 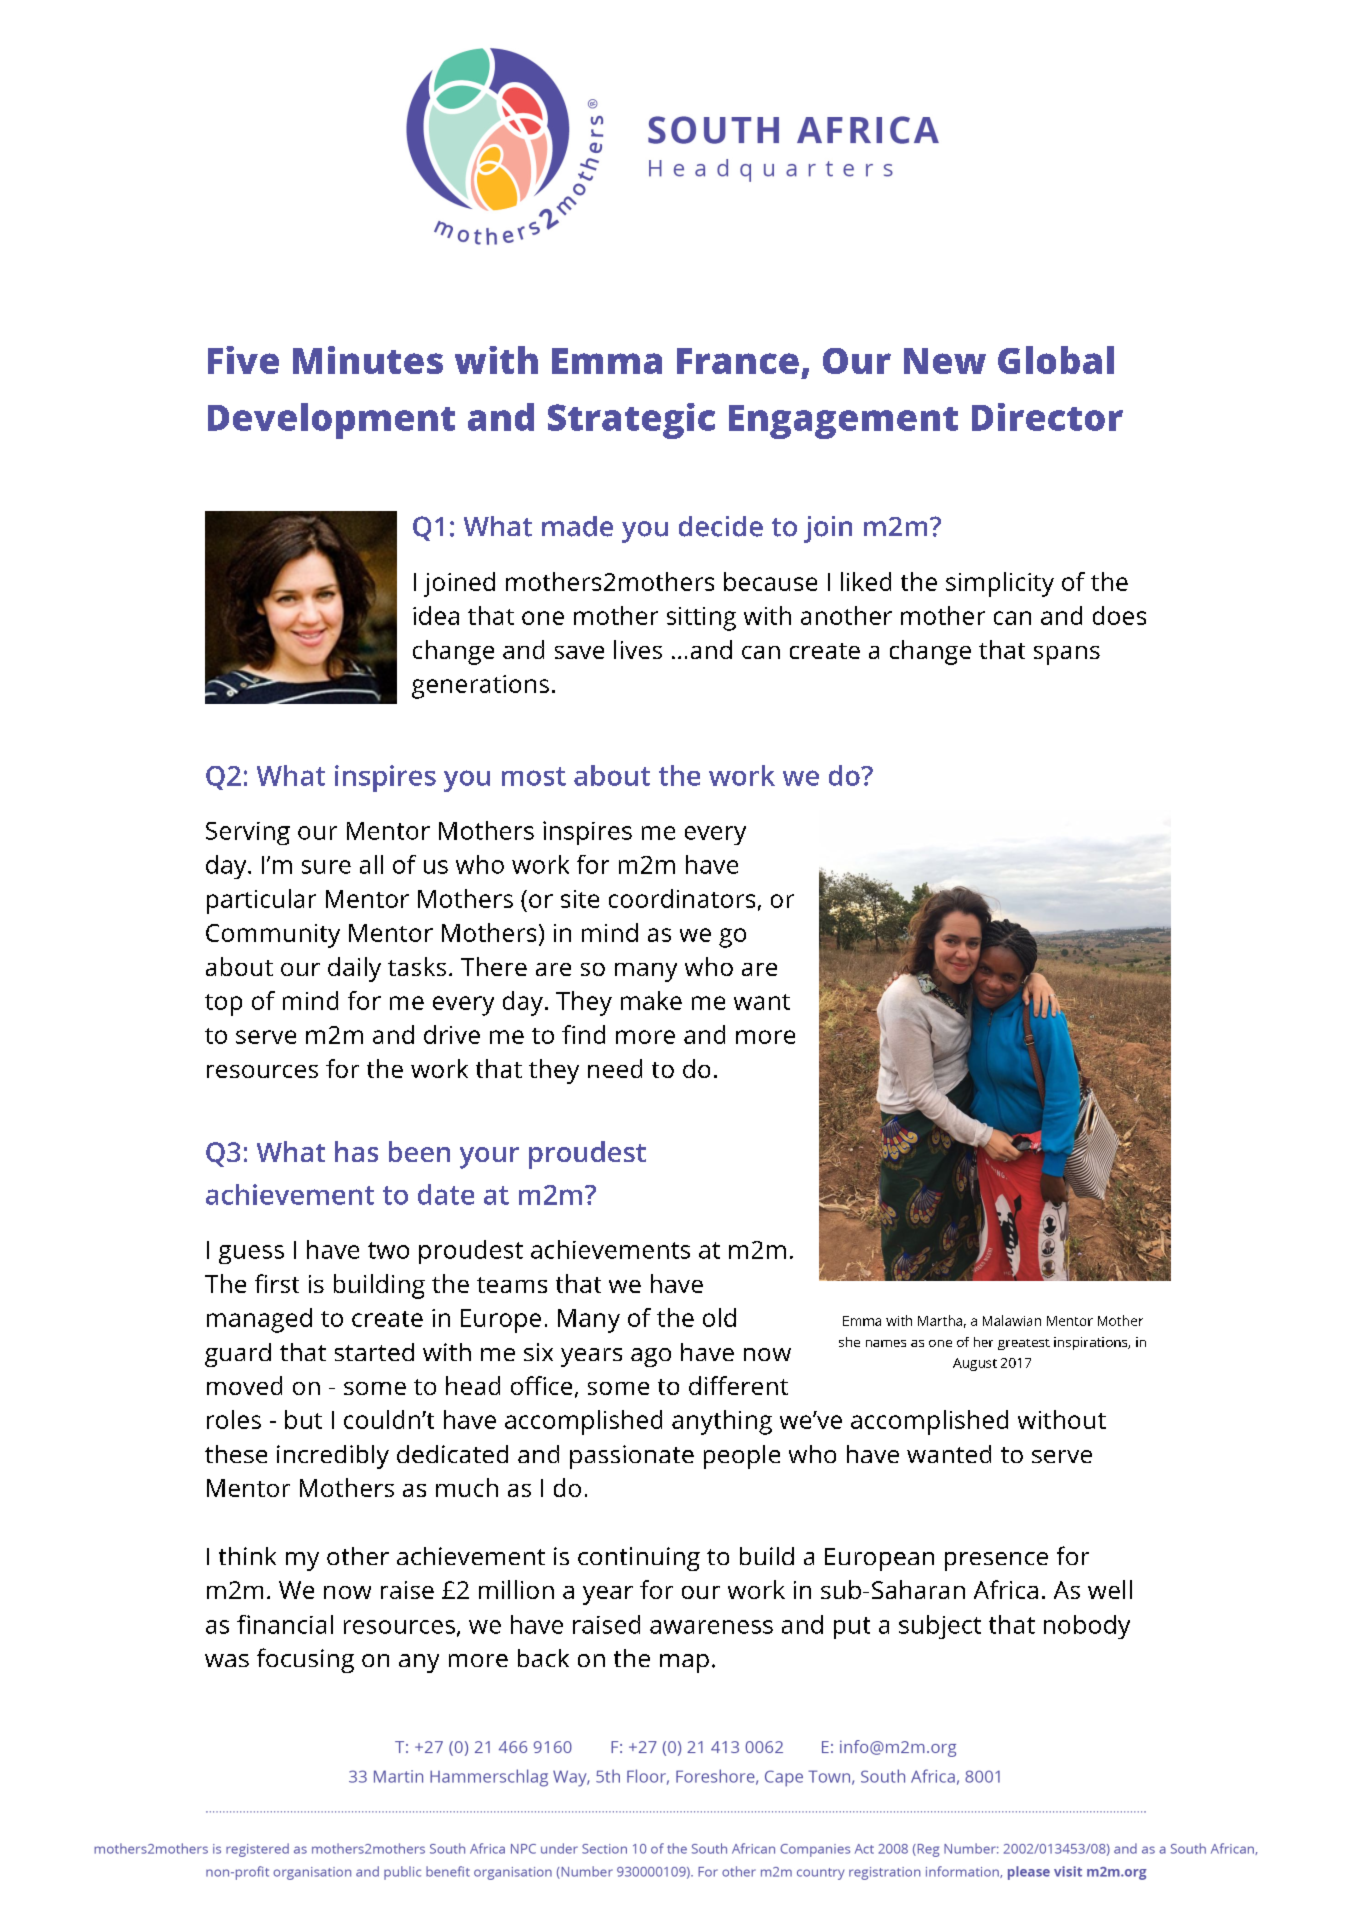 What do you see at coordinates (1047, 417) in the screenshot?
I see `Director` at bounding box center [1047, 417].
